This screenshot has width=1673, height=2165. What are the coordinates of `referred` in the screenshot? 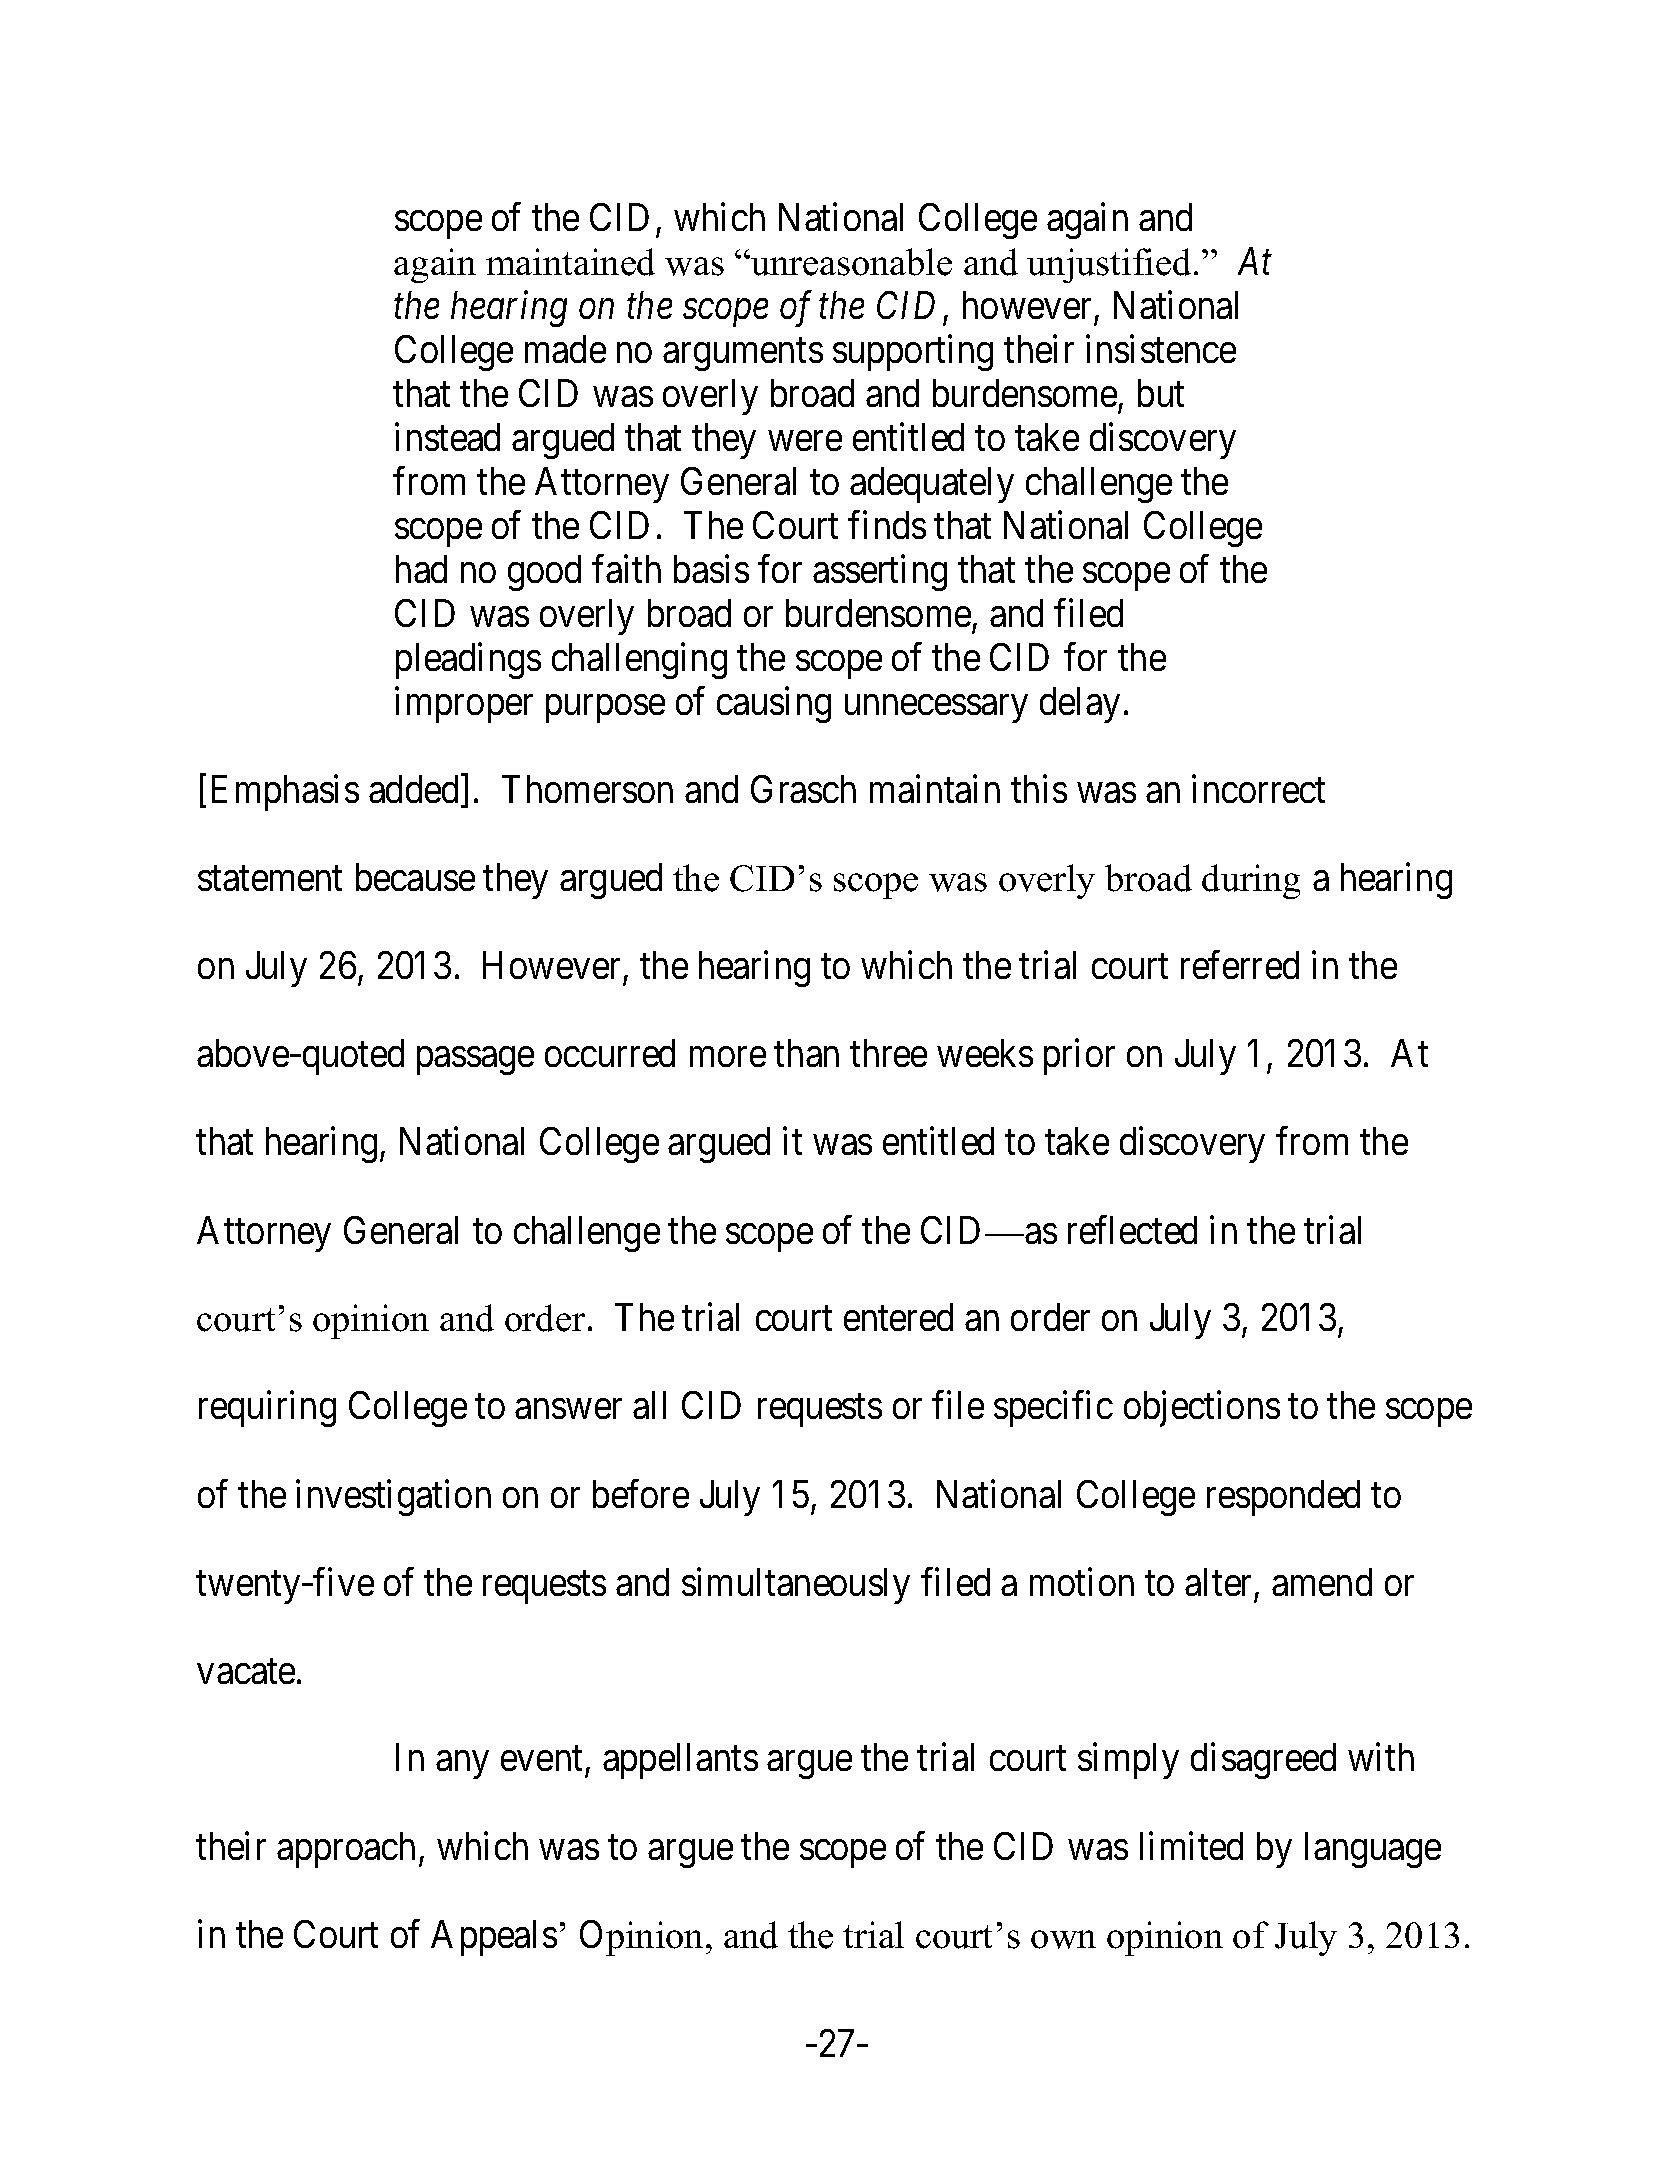 It's located at (1240, 965).
